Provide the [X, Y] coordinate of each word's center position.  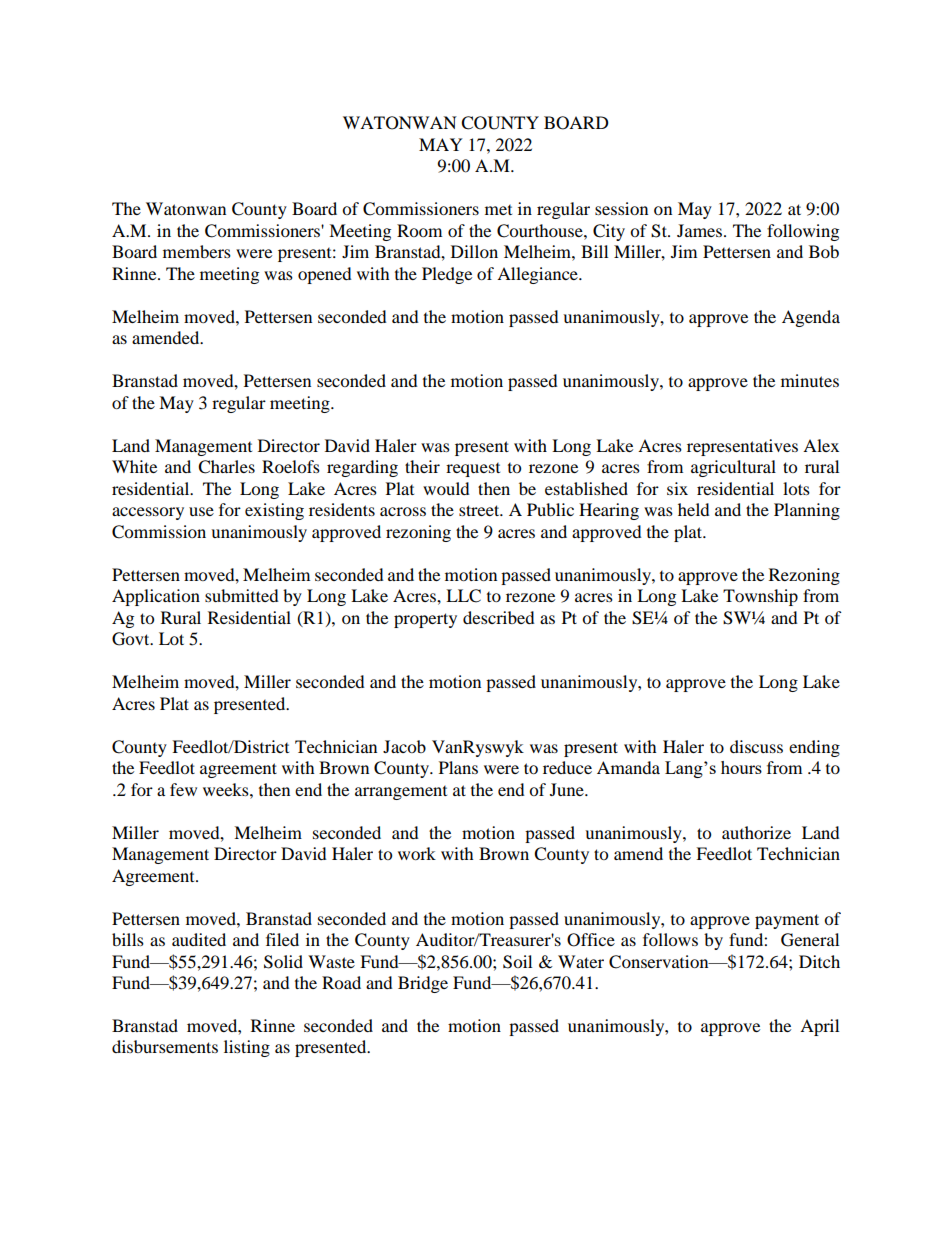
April [819, 1027]
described [499, 617]
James [699, 230]
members [197, 251]
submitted [242, 595]
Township [760, 597]
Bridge [423, 984]
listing [247, 1048]
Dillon [474, 251]
